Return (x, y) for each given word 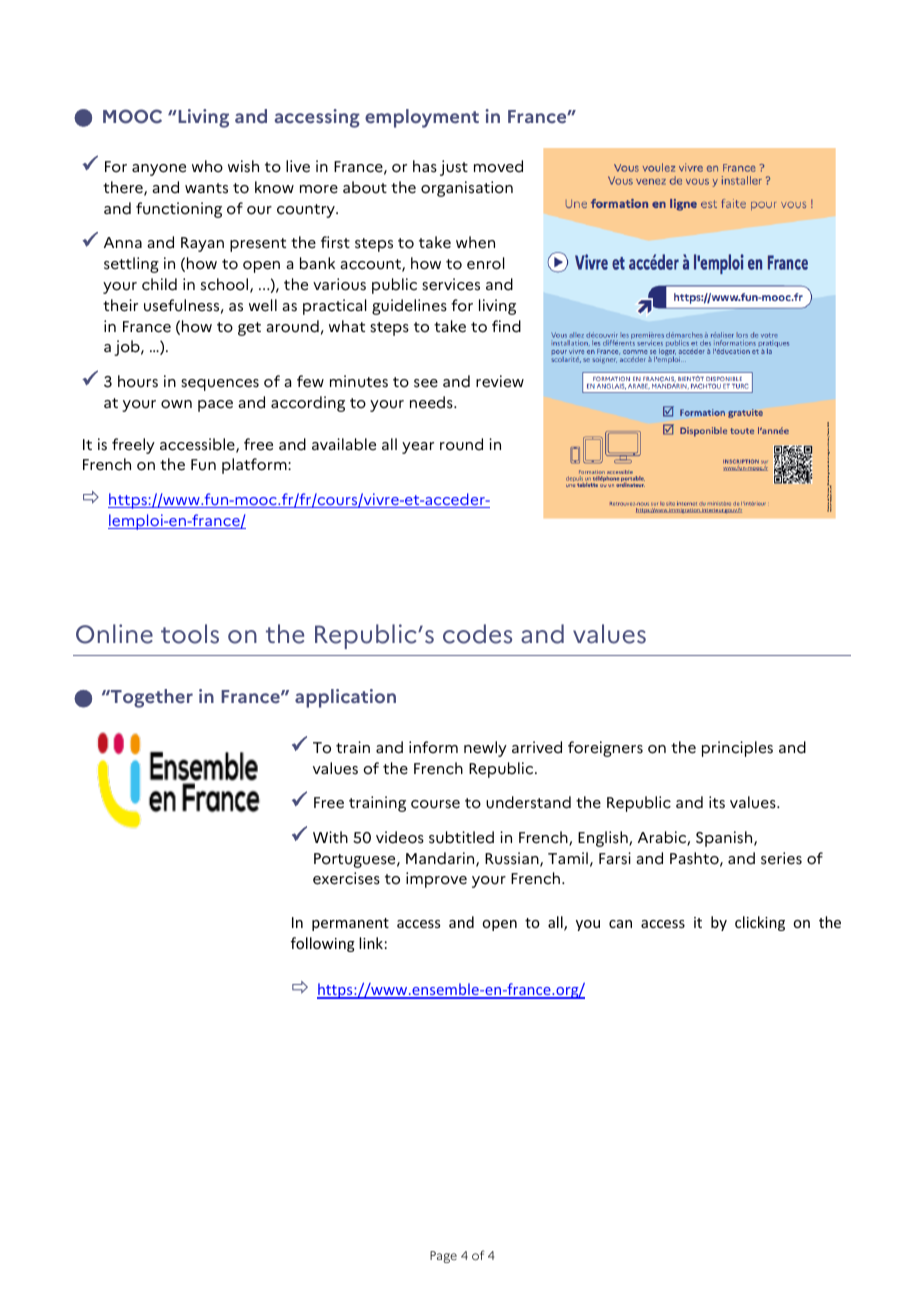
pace (215, 406)
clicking (760, 923)
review (500, 381)
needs (432, 402)
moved (498, 166)
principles (737, 749)
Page (443, 1257)
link (371, 943)
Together (151, 698)
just (454, 168)
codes (477, 634)
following (323, 944)
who (207, 166)
